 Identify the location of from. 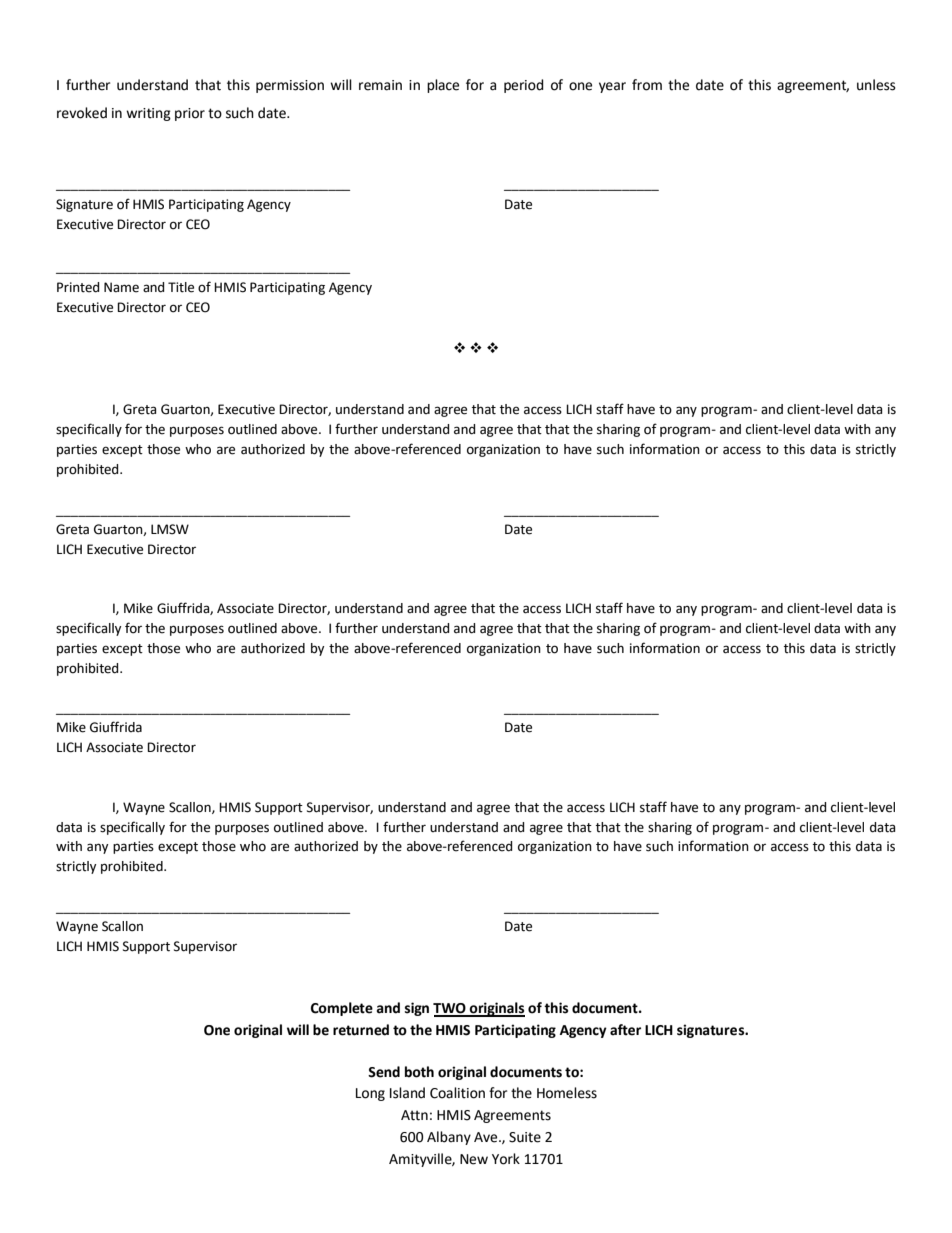
(647, 85).
